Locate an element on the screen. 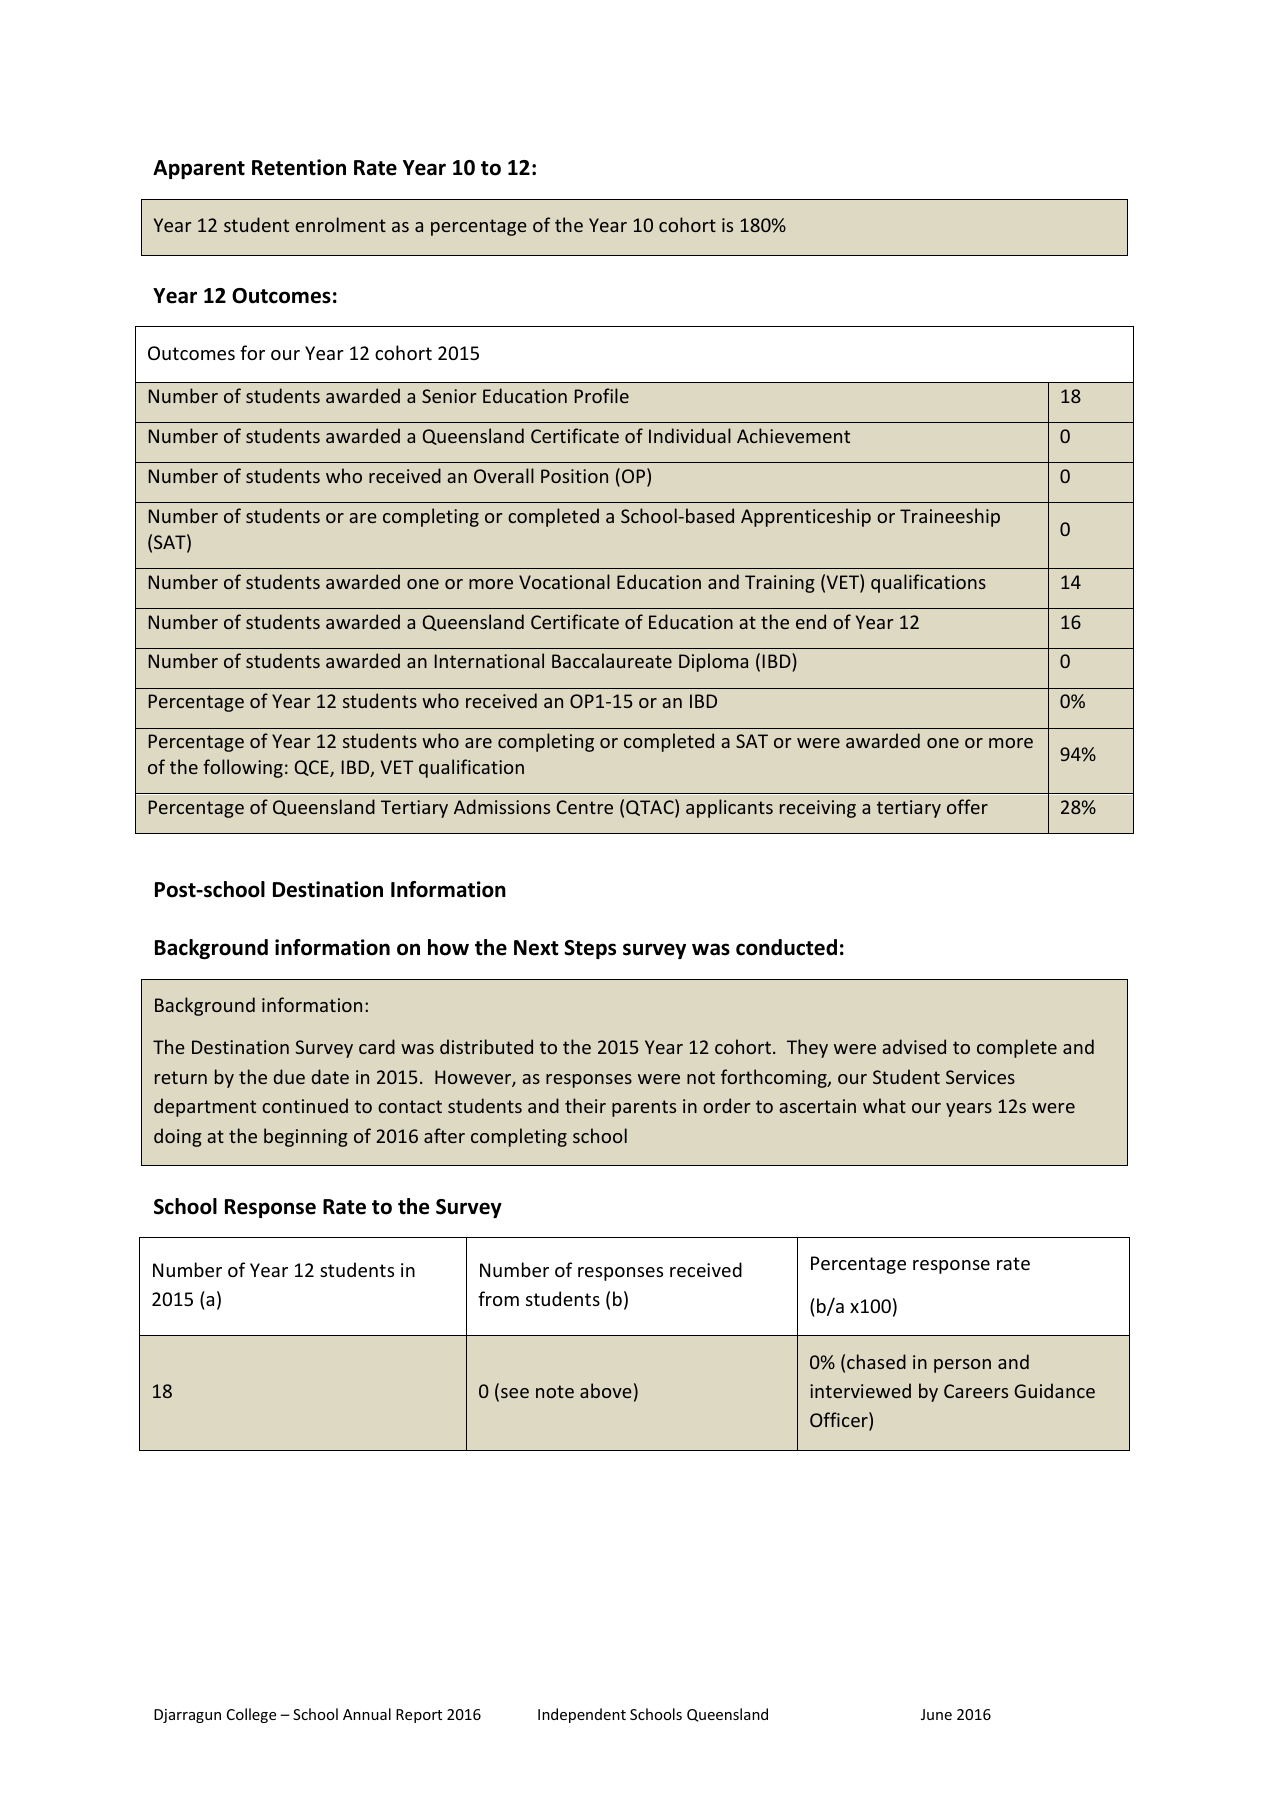 The width and height of the screenshot is (1269, 1795). see is located at coordinates (515, 1393).
